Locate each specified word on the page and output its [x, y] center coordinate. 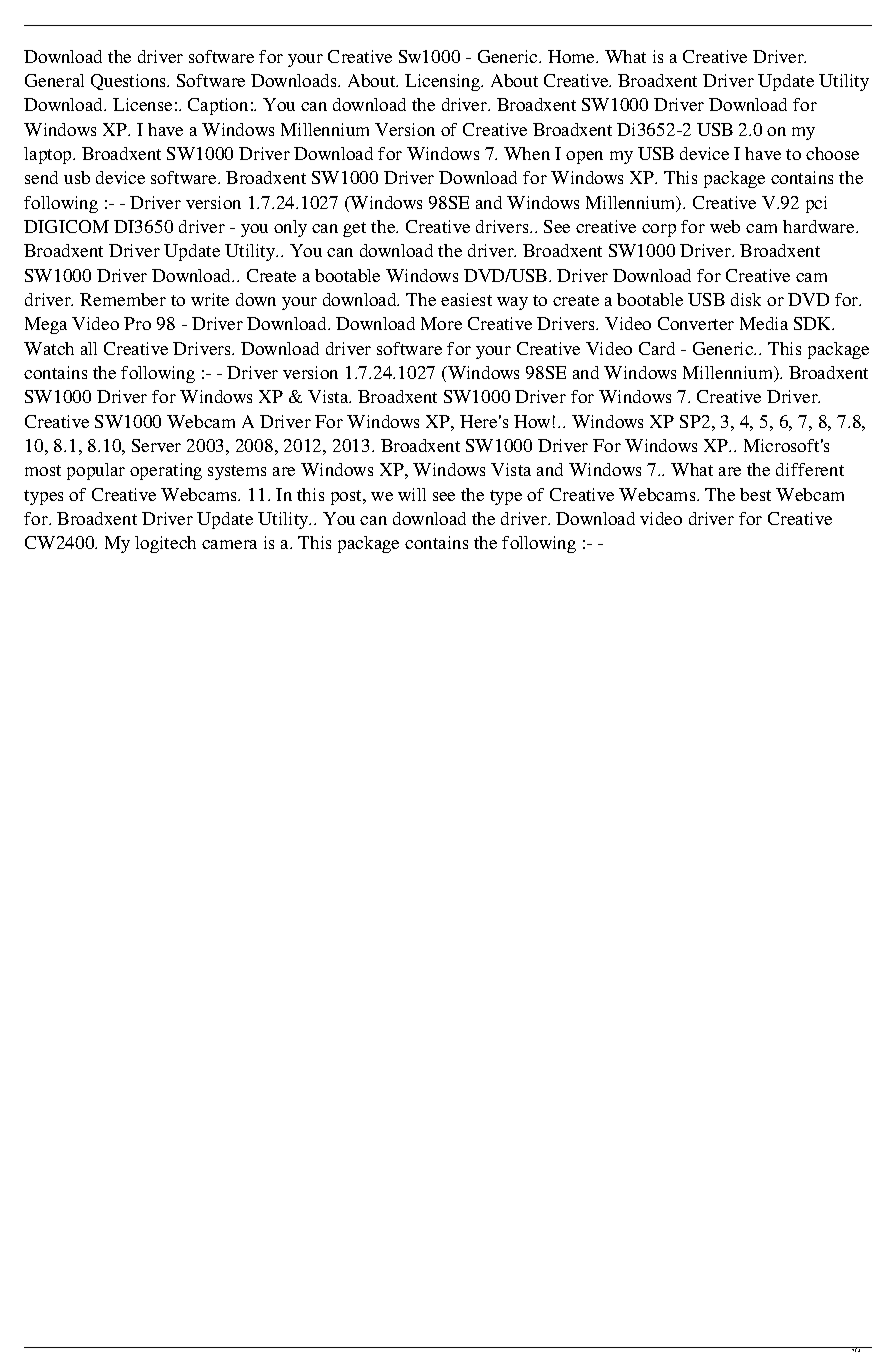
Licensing [444, 82]
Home [573, 56]
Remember [123, 299]
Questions [130, 82]
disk [746, 299]
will [412, 494]
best [755, 494]
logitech [165, 544]
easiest [466, 299]
